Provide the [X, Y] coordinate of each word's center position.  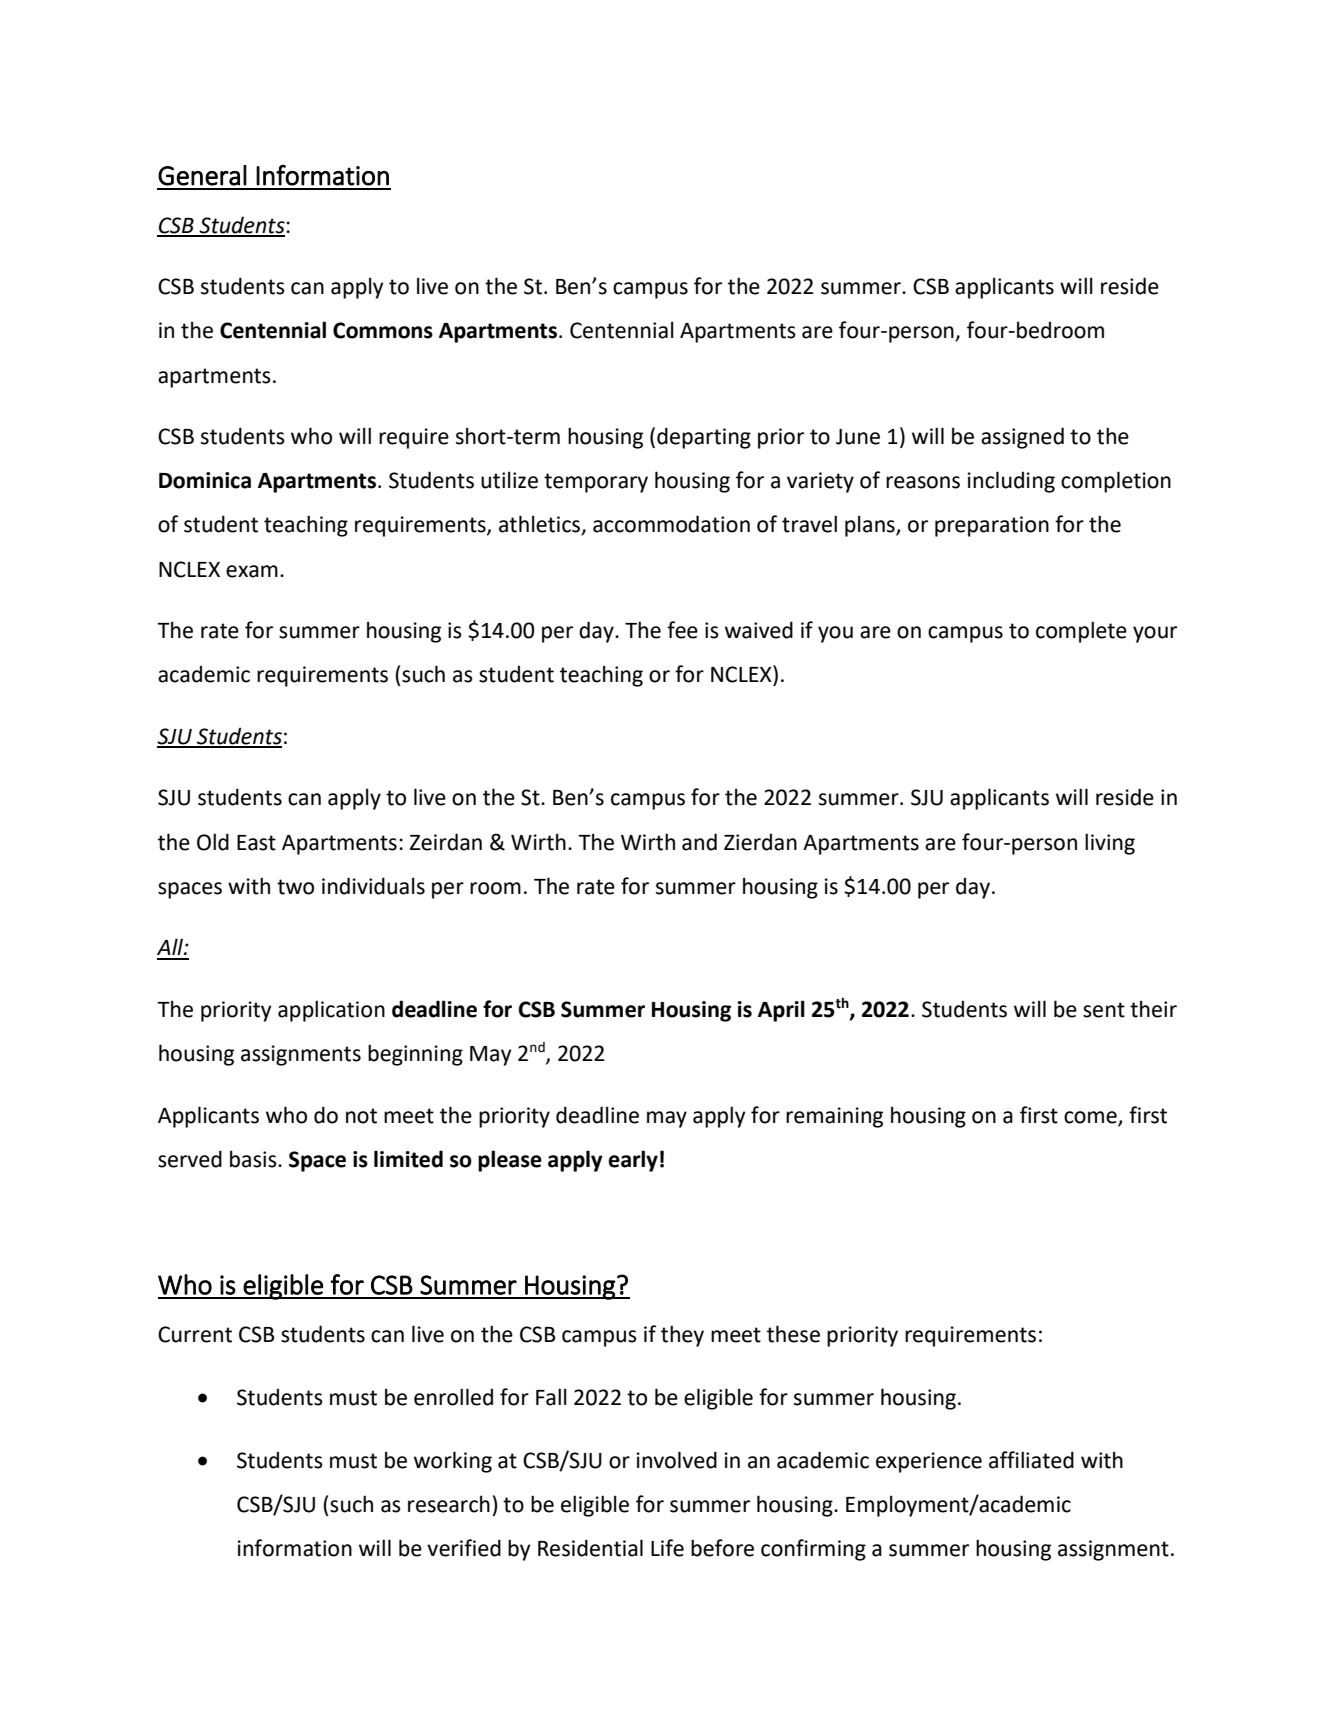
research [449, 1504]
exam [252, 571]
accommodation [671, 524]
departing [704, 438]
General [202, 175]
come [1090, 1117]
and [699, 842]
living [1110, 844]
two [295, 887]
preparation [992, 526]
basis [254, 1159]
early [633, 1161]
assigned [1022, 438]
